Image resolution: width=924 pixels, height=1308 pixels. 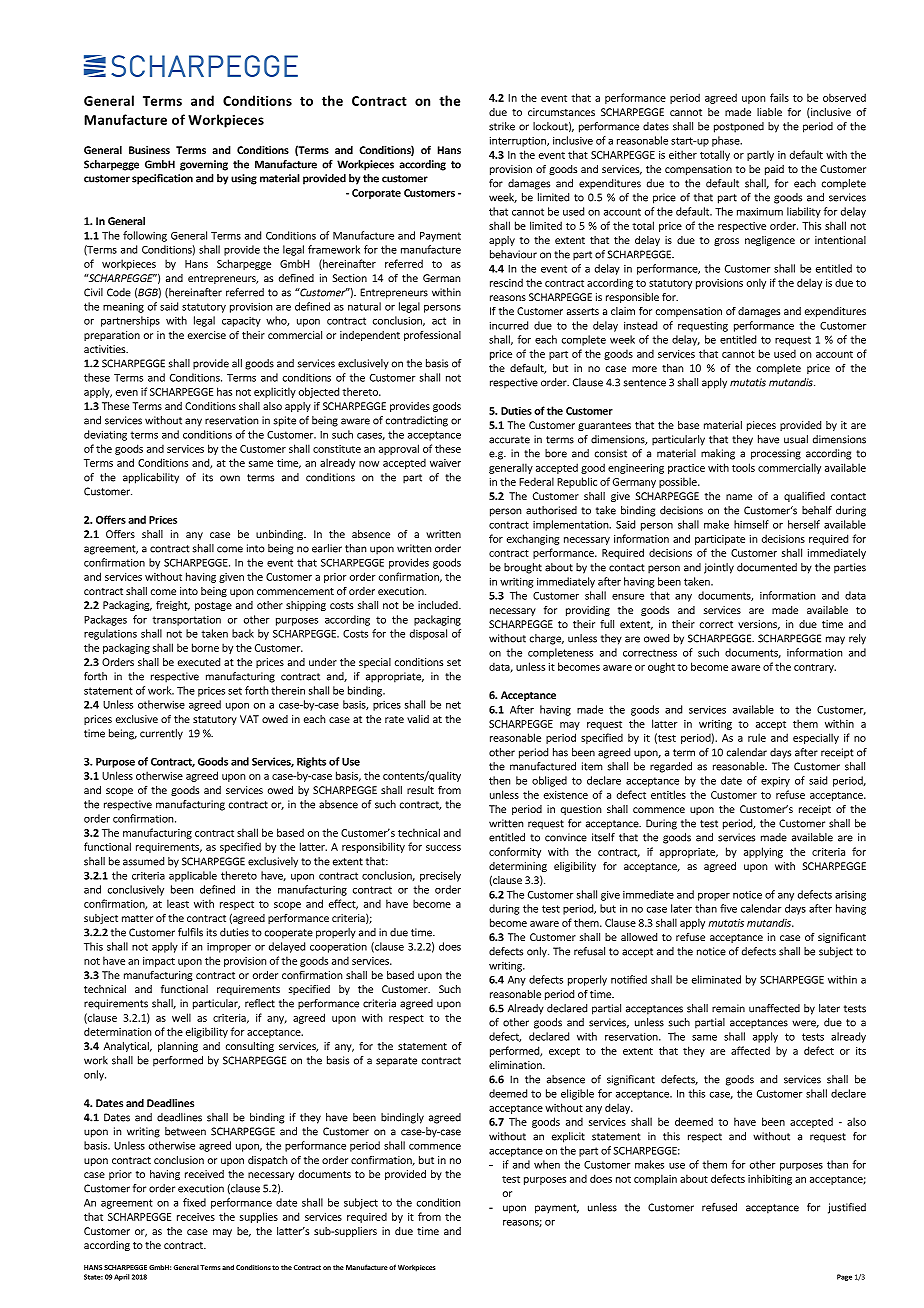 I want to click on refusal, so click(x=589, y=951).
